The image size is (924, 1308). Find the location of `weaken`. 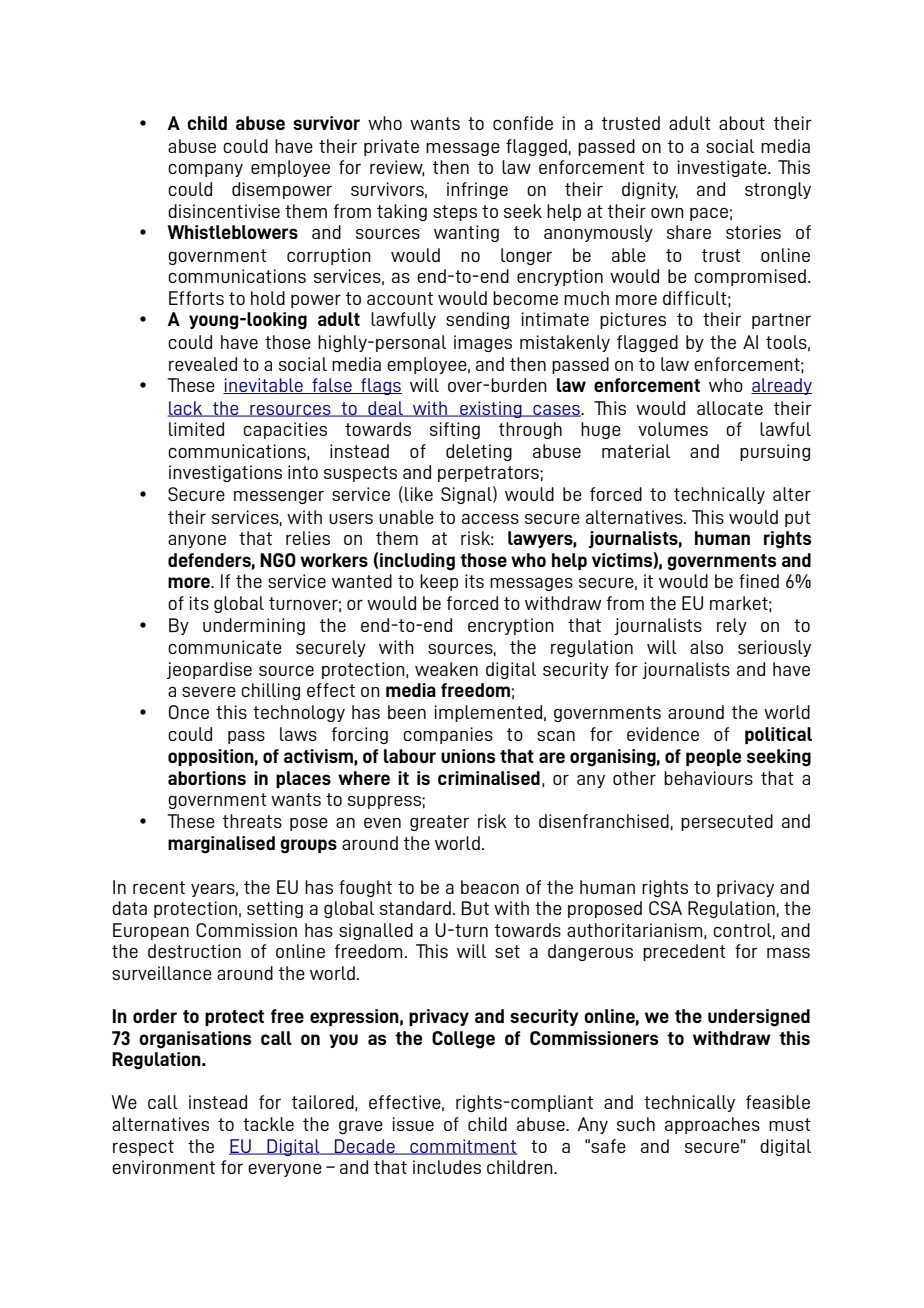

weaken is located at coordinates (446, 669).
